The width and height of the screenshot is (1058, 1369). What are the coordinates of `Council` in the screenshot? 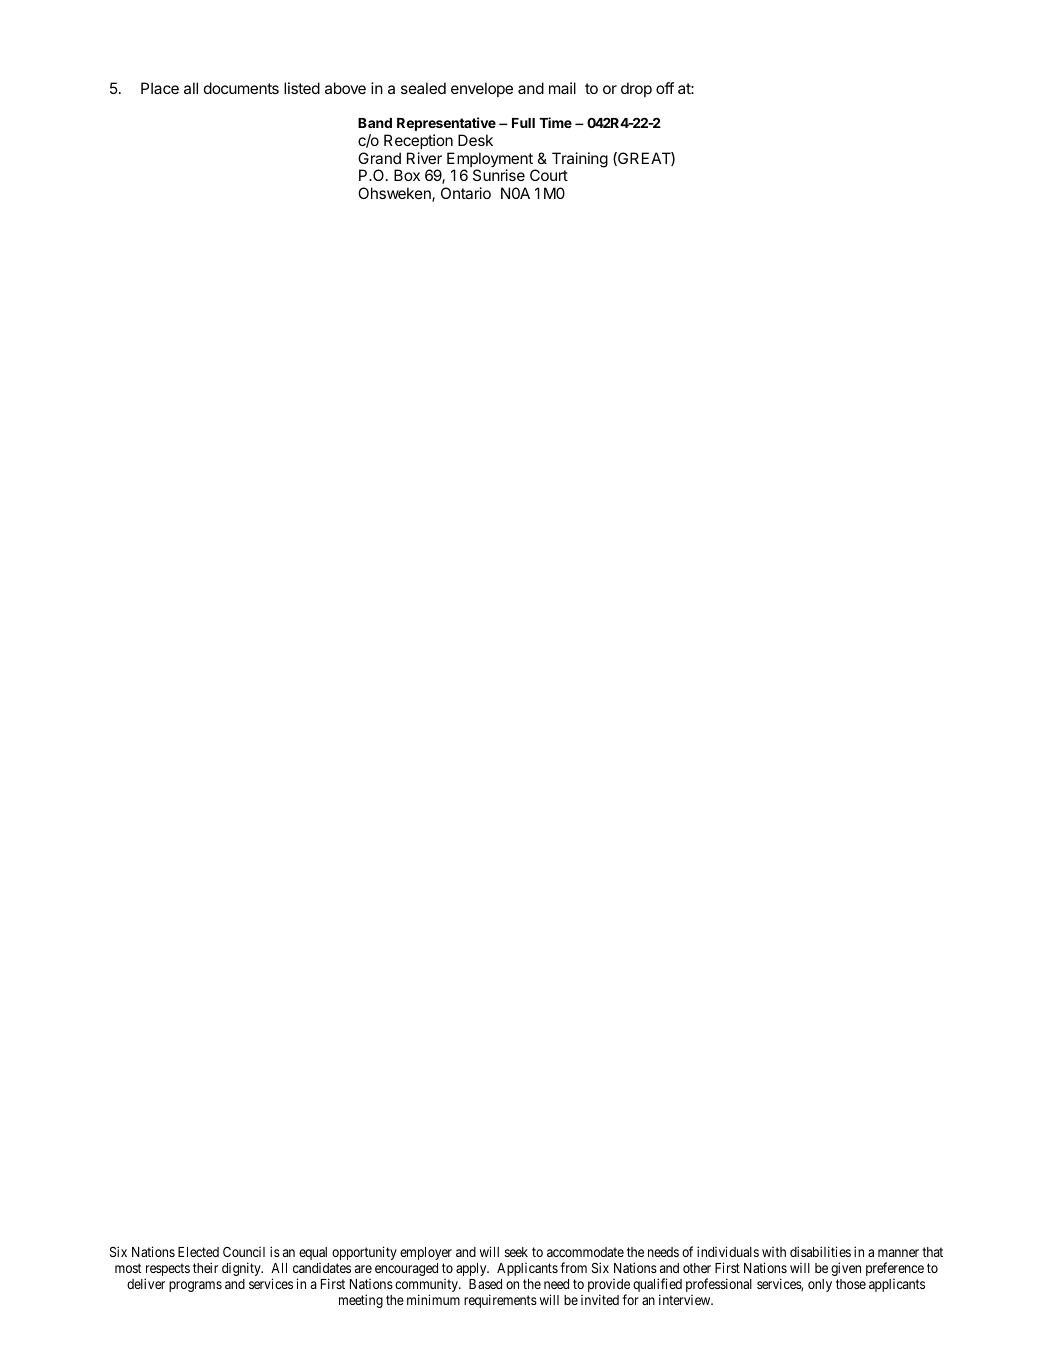 It's located at (244, 1252).
